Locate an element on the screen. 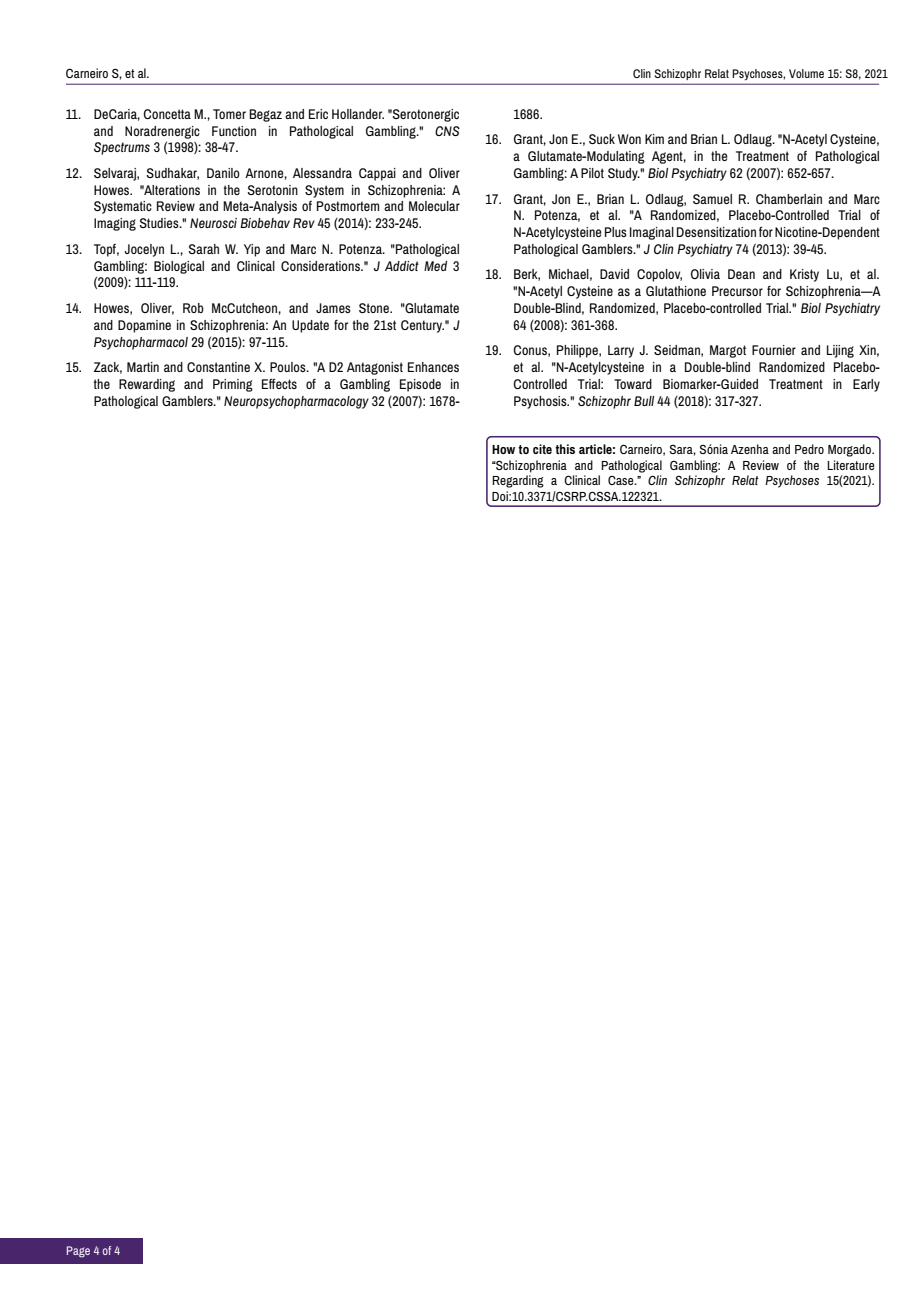  Case is located at coordinates (622, 480).
